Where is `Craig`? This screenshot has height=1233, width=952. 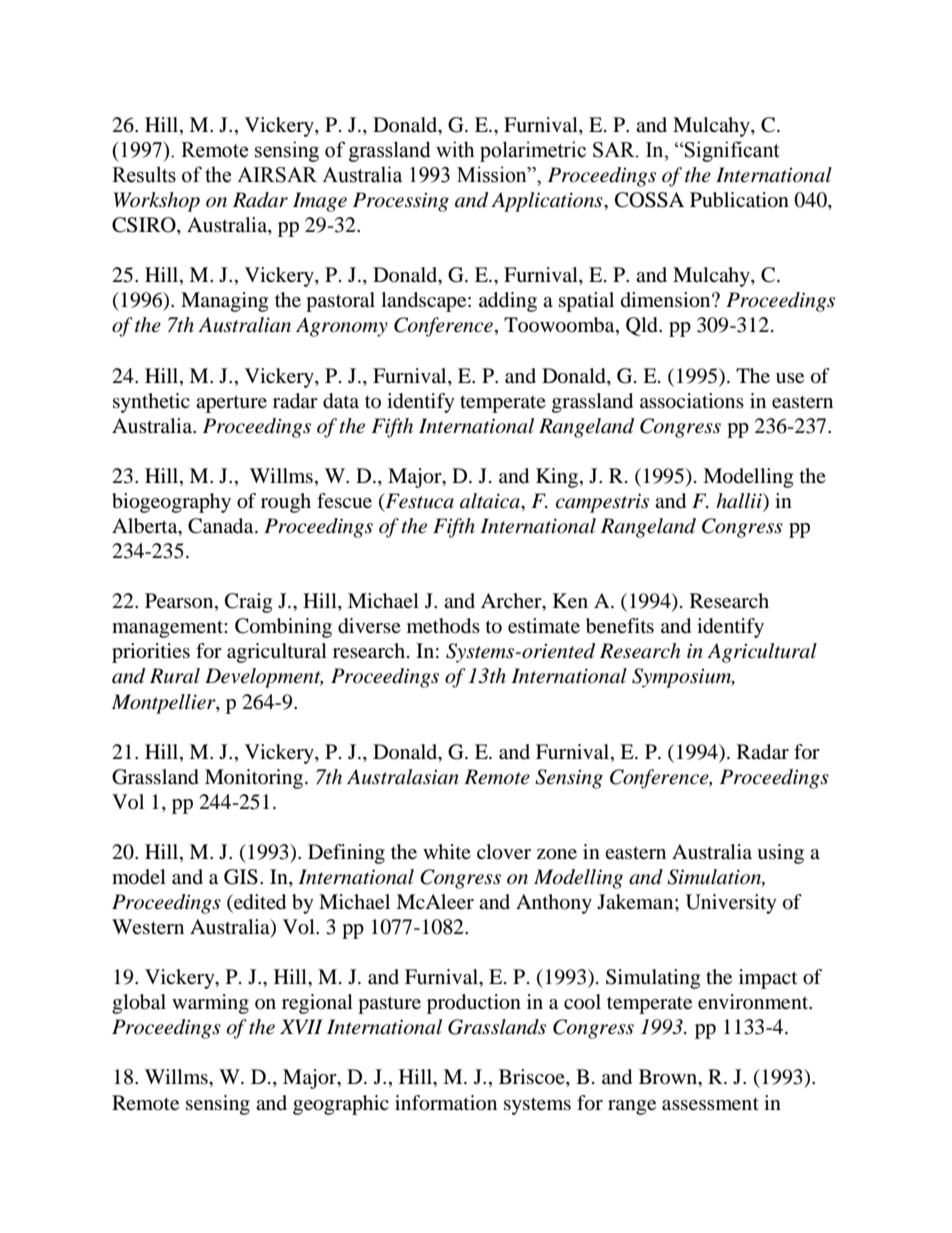 Craig is located at coordinates (248, 603).
